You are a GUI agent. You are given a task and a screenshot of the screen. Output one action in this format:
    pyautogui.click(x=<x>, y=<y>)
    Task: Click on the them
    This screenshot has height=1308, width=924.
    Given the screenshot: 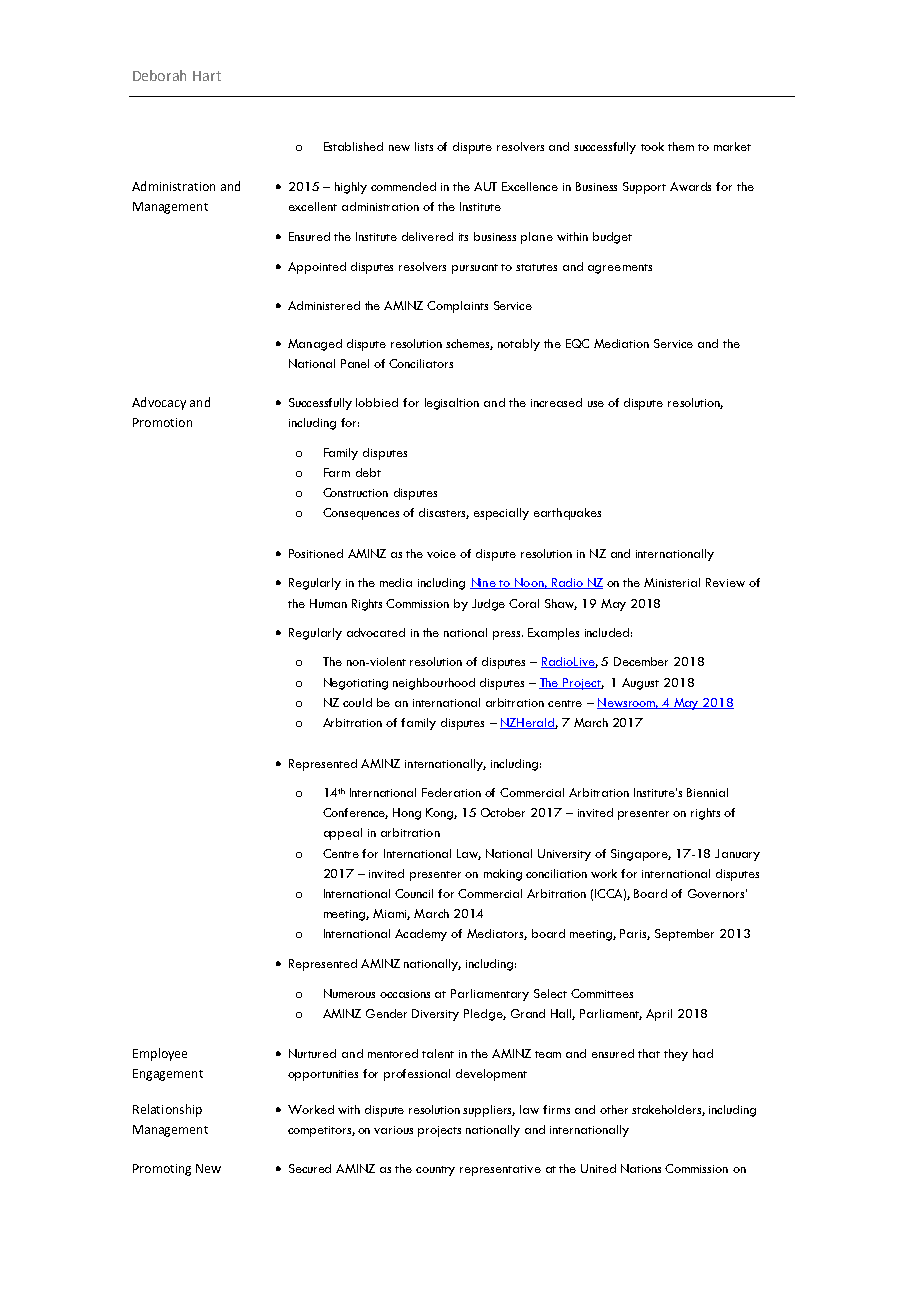 What is the action you would take?
    pyautogui.click(x=681, y=146)
